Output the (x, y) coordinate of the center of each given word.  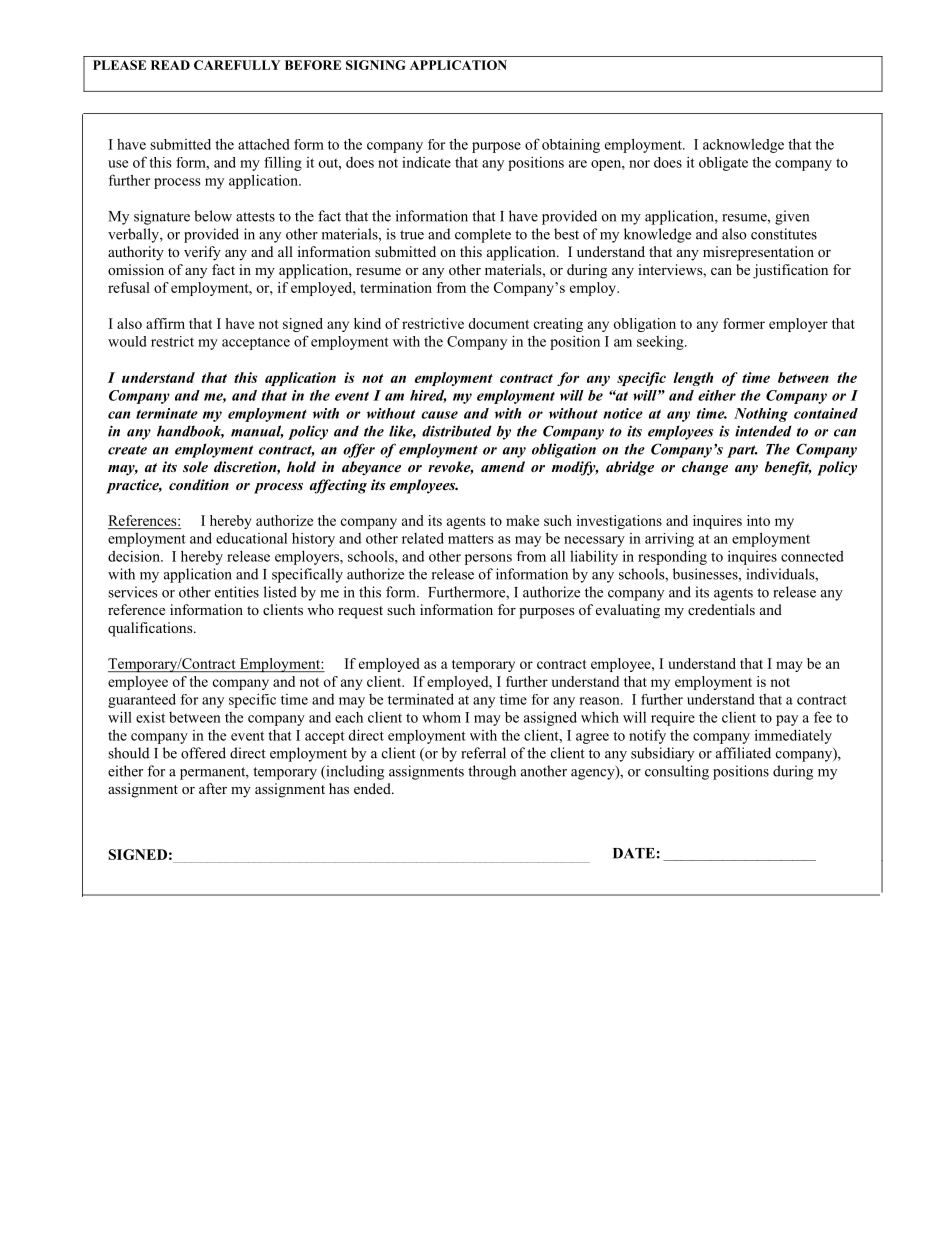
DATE (634, 853)
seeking (661, 343)
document (498, 323)
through (492, 772)
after (213, 788)
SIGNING (375, 65)
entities (237, 592)
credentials (721, 609)
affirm (165, 323)
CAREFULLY (237, 65)
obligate (723, 163)
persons (488, 559)
